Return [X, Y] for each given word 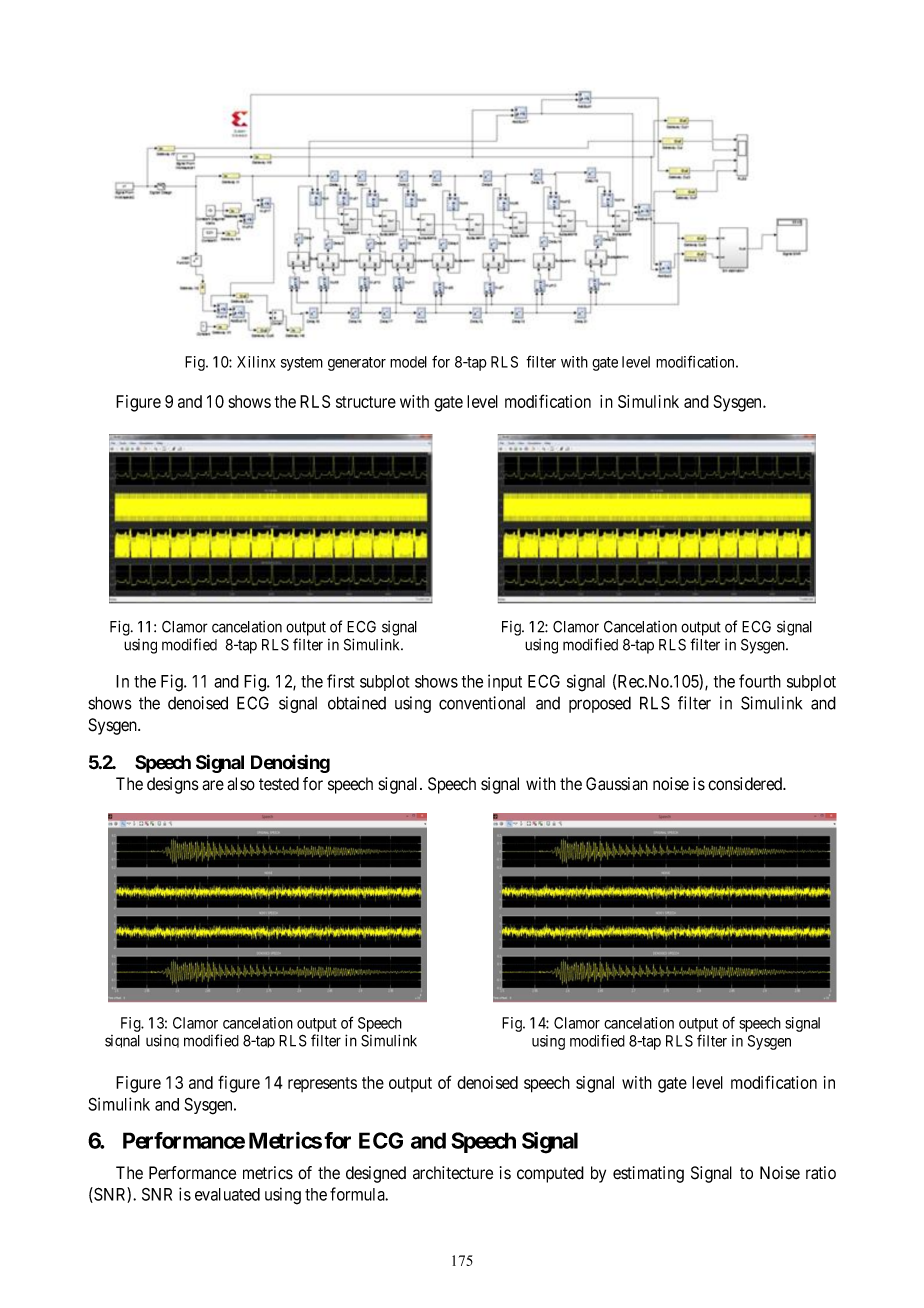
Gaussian [617, 784]
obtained [357, 703]
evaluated [227, 1194]
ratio [821, 1173]
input [505, 682]
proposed [600, 704]
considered [746, 784]
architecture [453, 1173]
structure [366, 402]
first [340, 681]
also [241, 784]
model [408, 362]
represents [322, 1084]
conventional [482, 703]
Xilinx [256, 362]
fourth [760, 681]
